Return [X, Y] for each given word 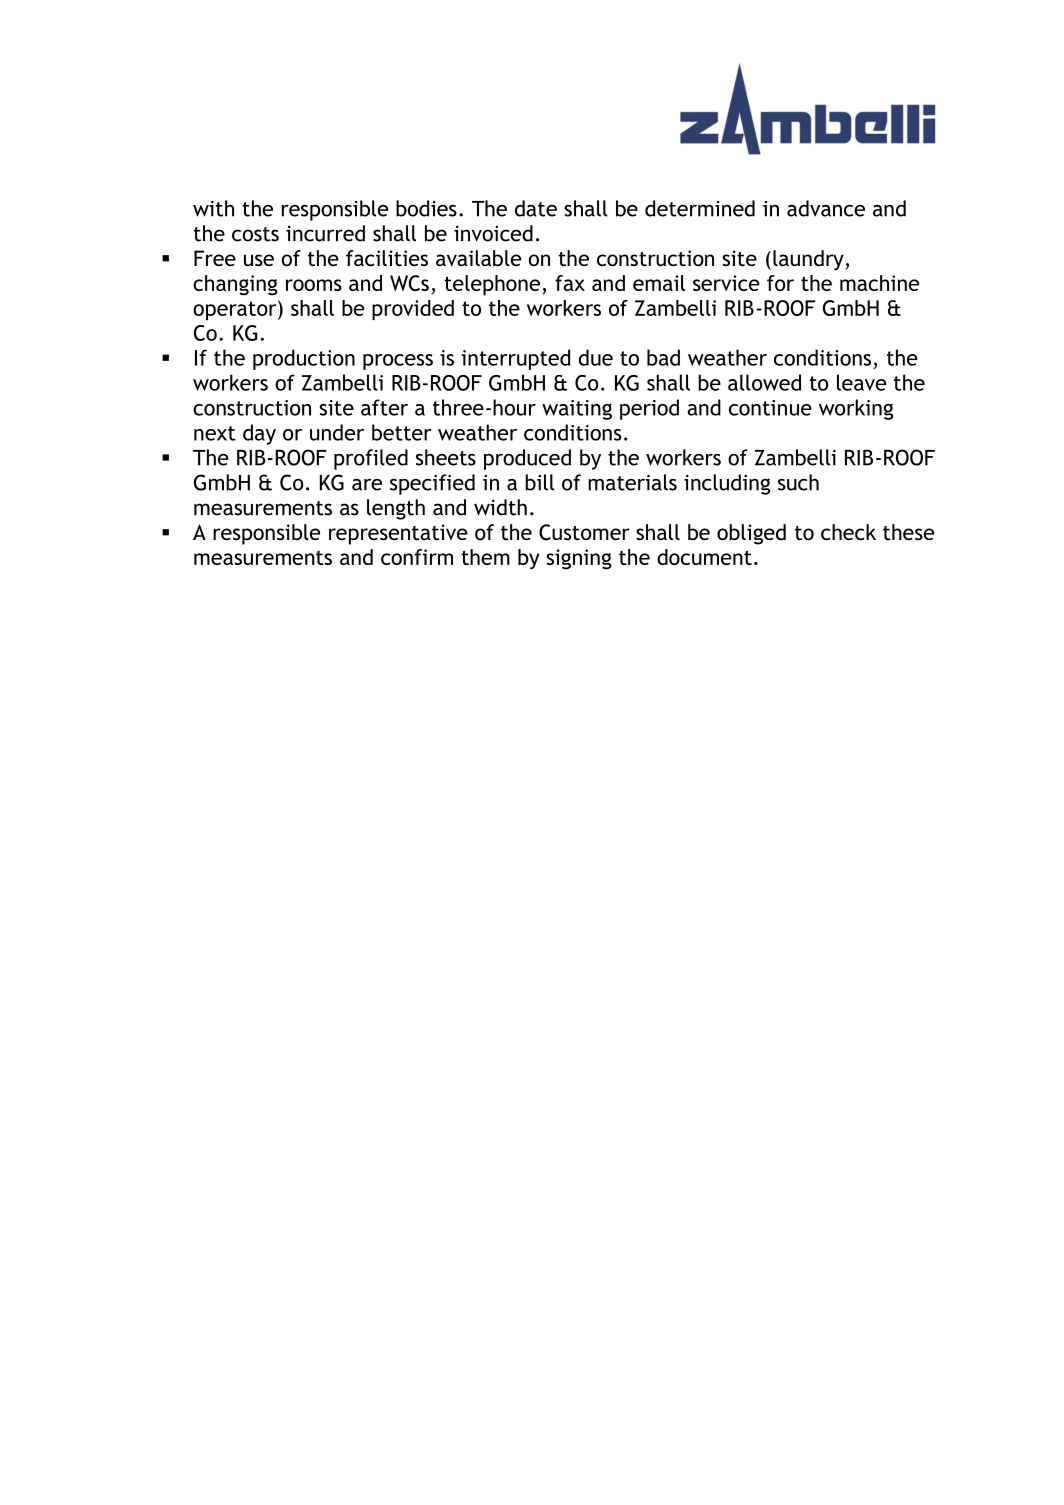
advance [826, 208]
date [536, 208]
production [304, 359]
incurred [325, 233]
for [780, 283]
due [596, 357]
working [856, 409]
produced [527, 459]
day [259, 434]
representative [398, 534]
